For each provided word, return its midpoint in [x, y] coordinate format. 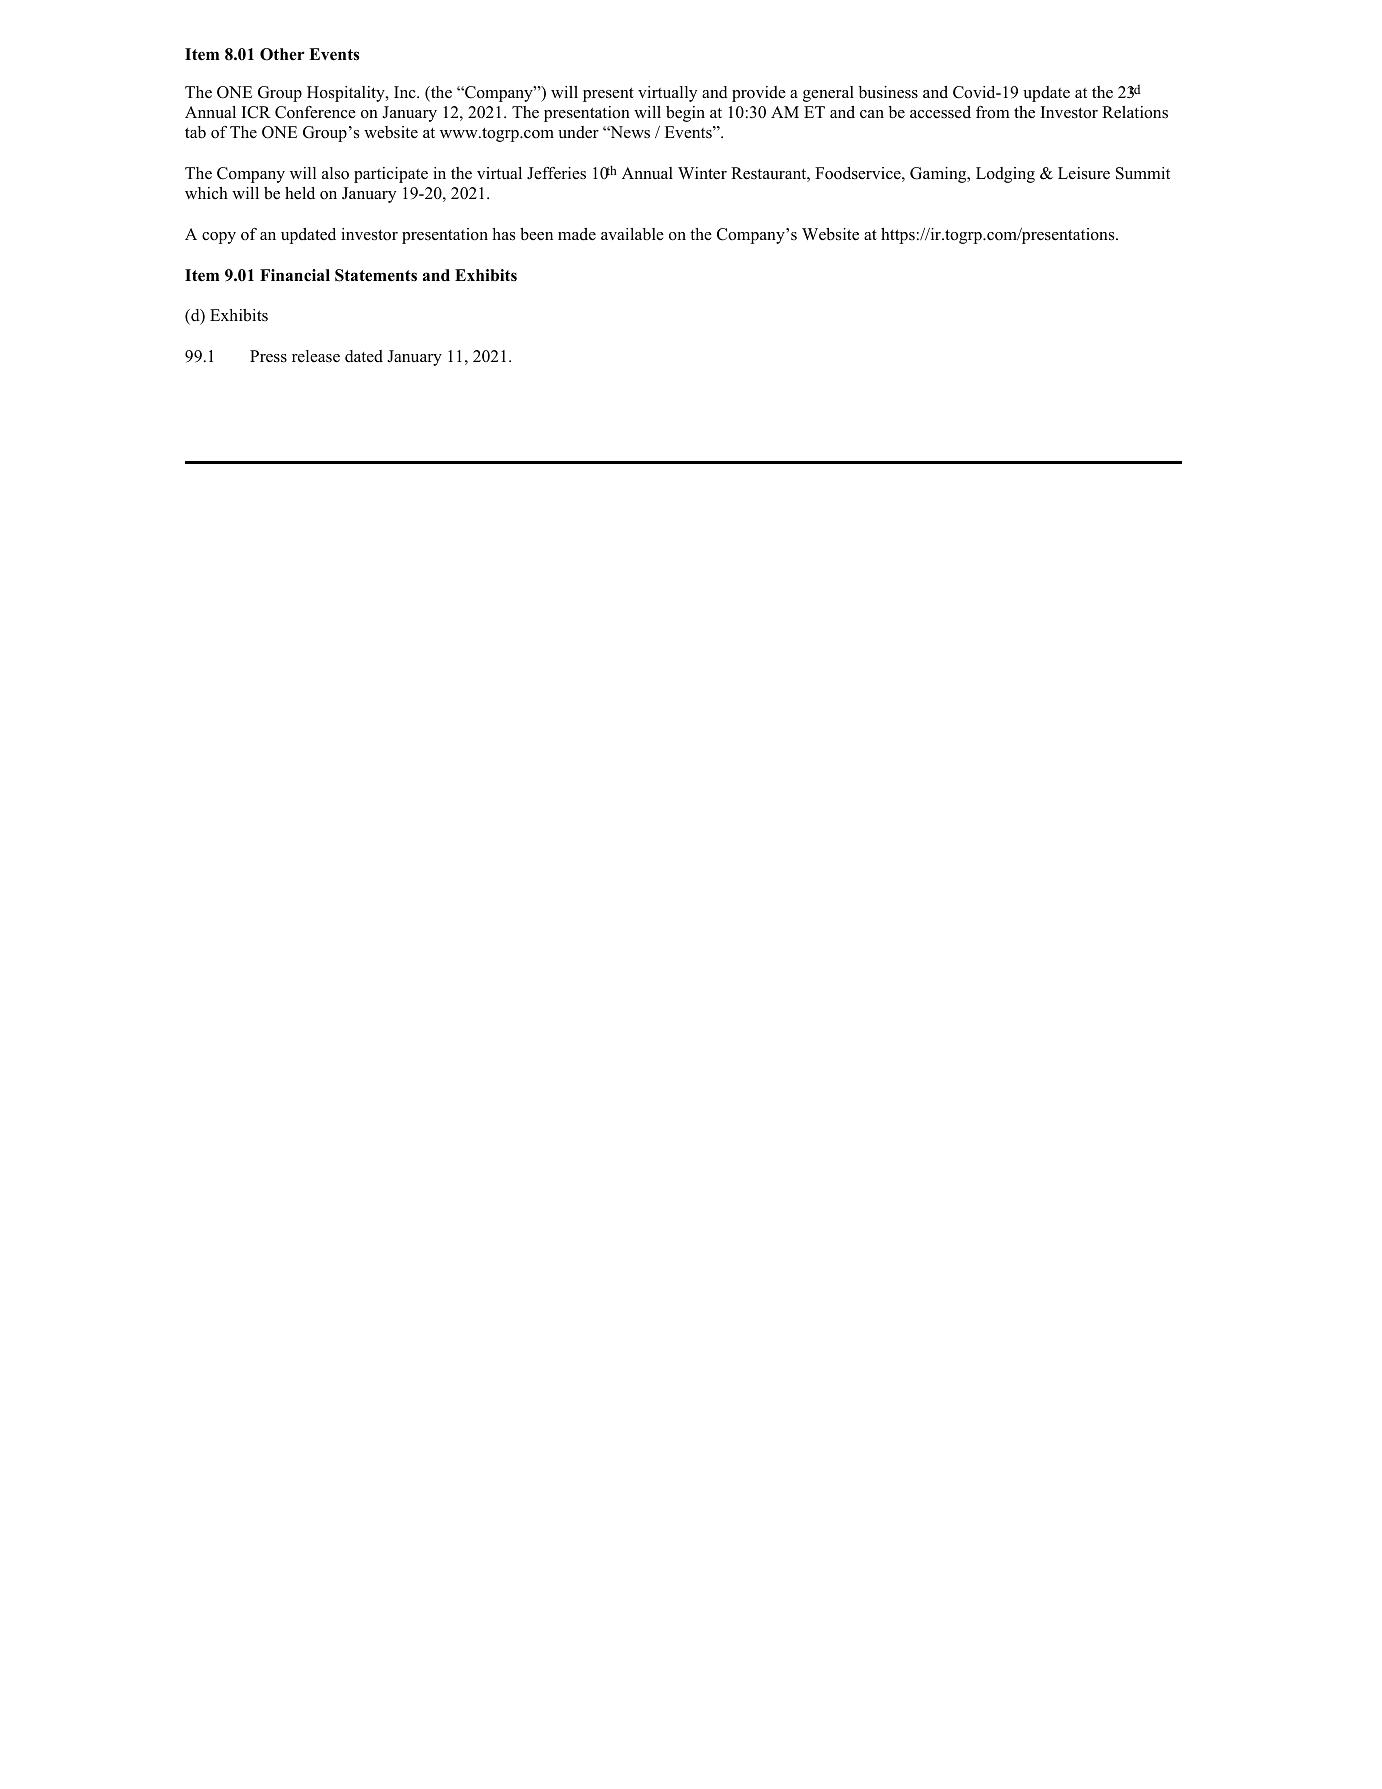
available [632, 234]
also [335, 173]
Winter [702, 173]
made [577, 234]
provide [759, 94]
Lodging [1005, 175]
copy [219, 238]
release [316, 356]
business [888, 92]
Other [282, 54]
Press [268, 356]
